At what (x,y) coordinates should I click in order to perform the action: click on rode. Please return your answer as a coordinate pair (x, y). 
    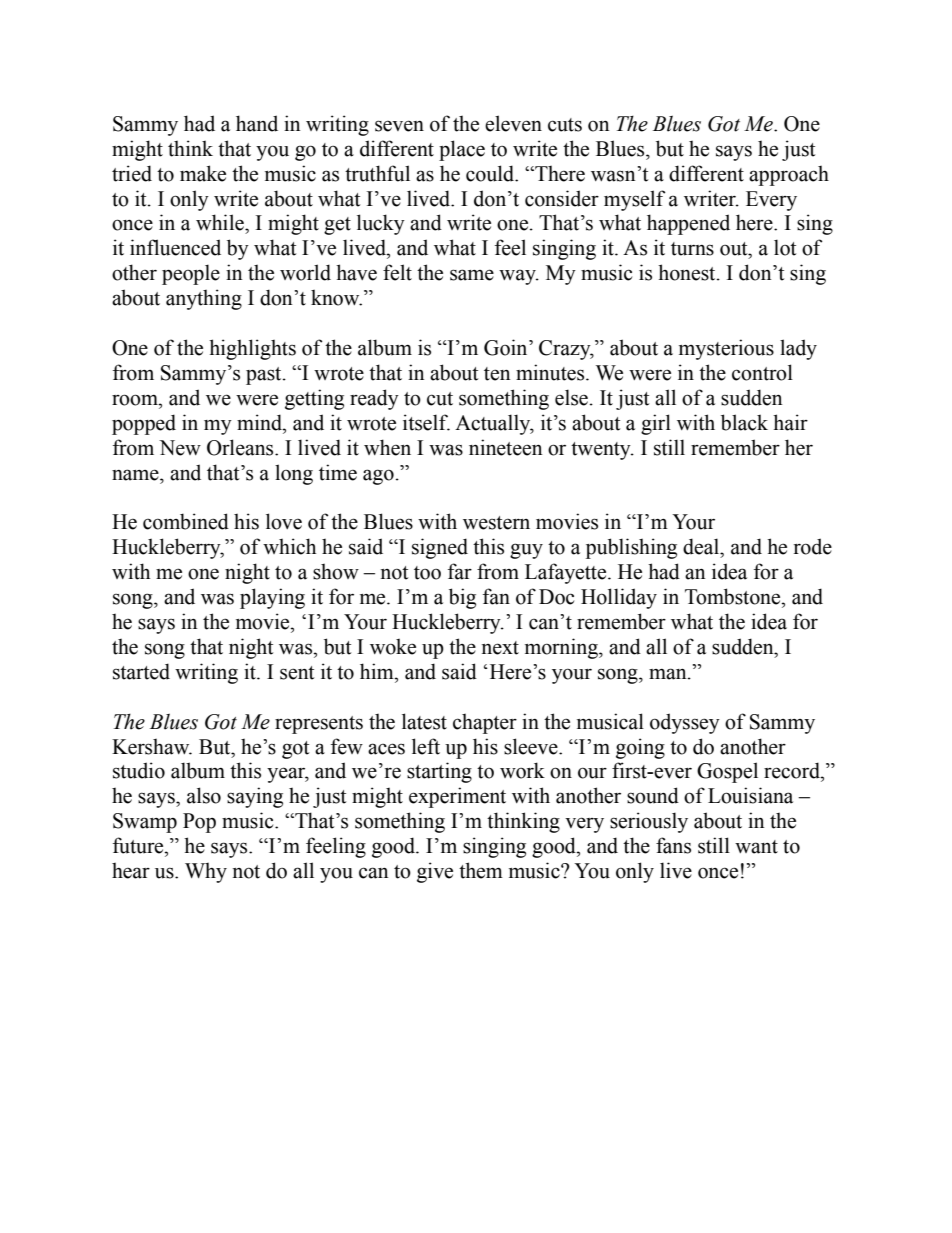
    Looking at the image, I should click on (813, 546).
